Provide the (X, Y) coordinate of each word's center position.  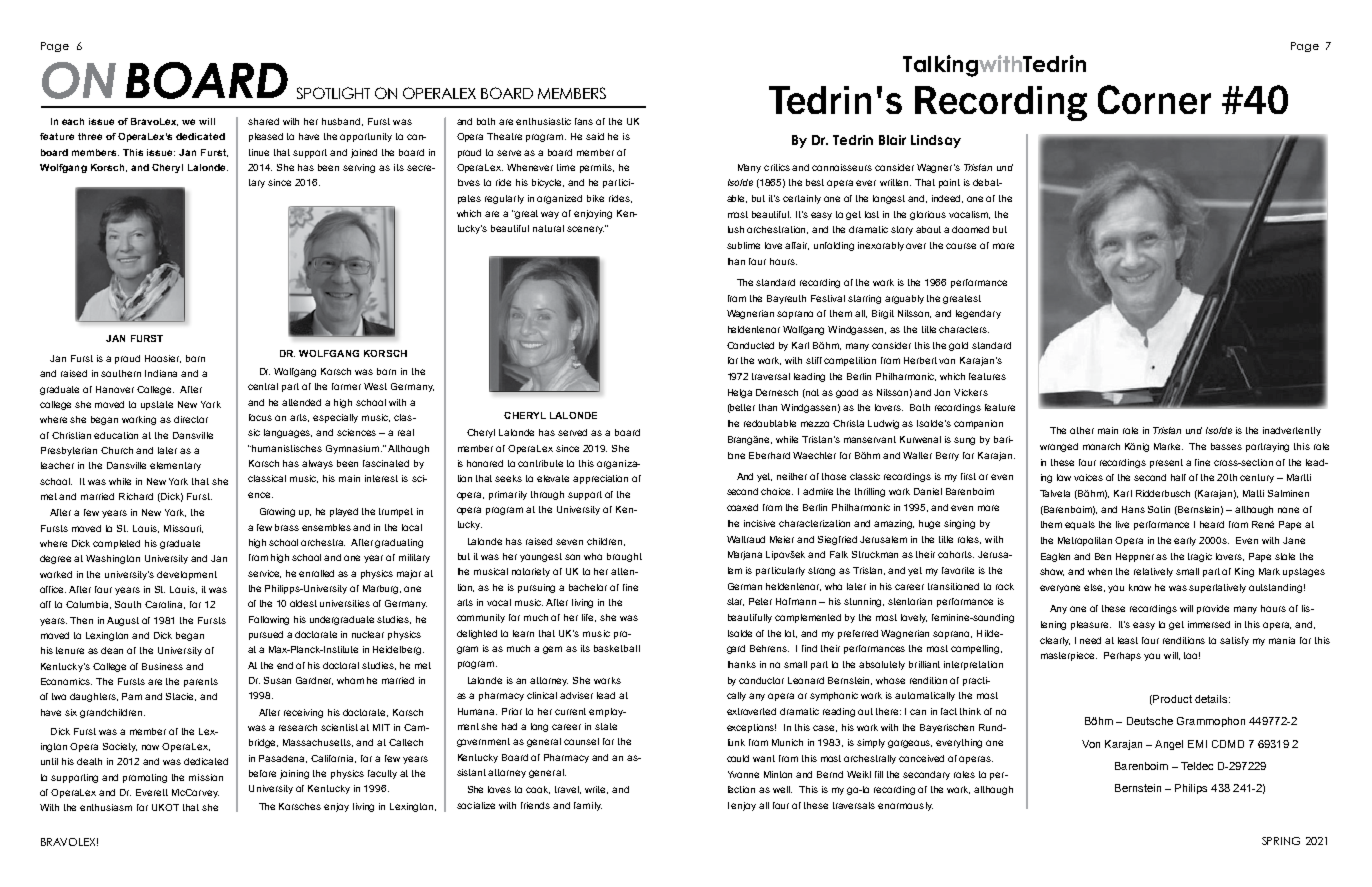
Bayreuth (786, 299)
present (1166, 463)
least (1128, 640)
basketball (617, 648)
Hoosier (163, 359)
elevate (553, 478)
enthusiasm (106, 807)
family (588, 806)
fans (584, 121)
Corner (1154, 99)
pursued (266, 635)
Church (117, 450)
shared (263, 121)
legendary (978, 314)
